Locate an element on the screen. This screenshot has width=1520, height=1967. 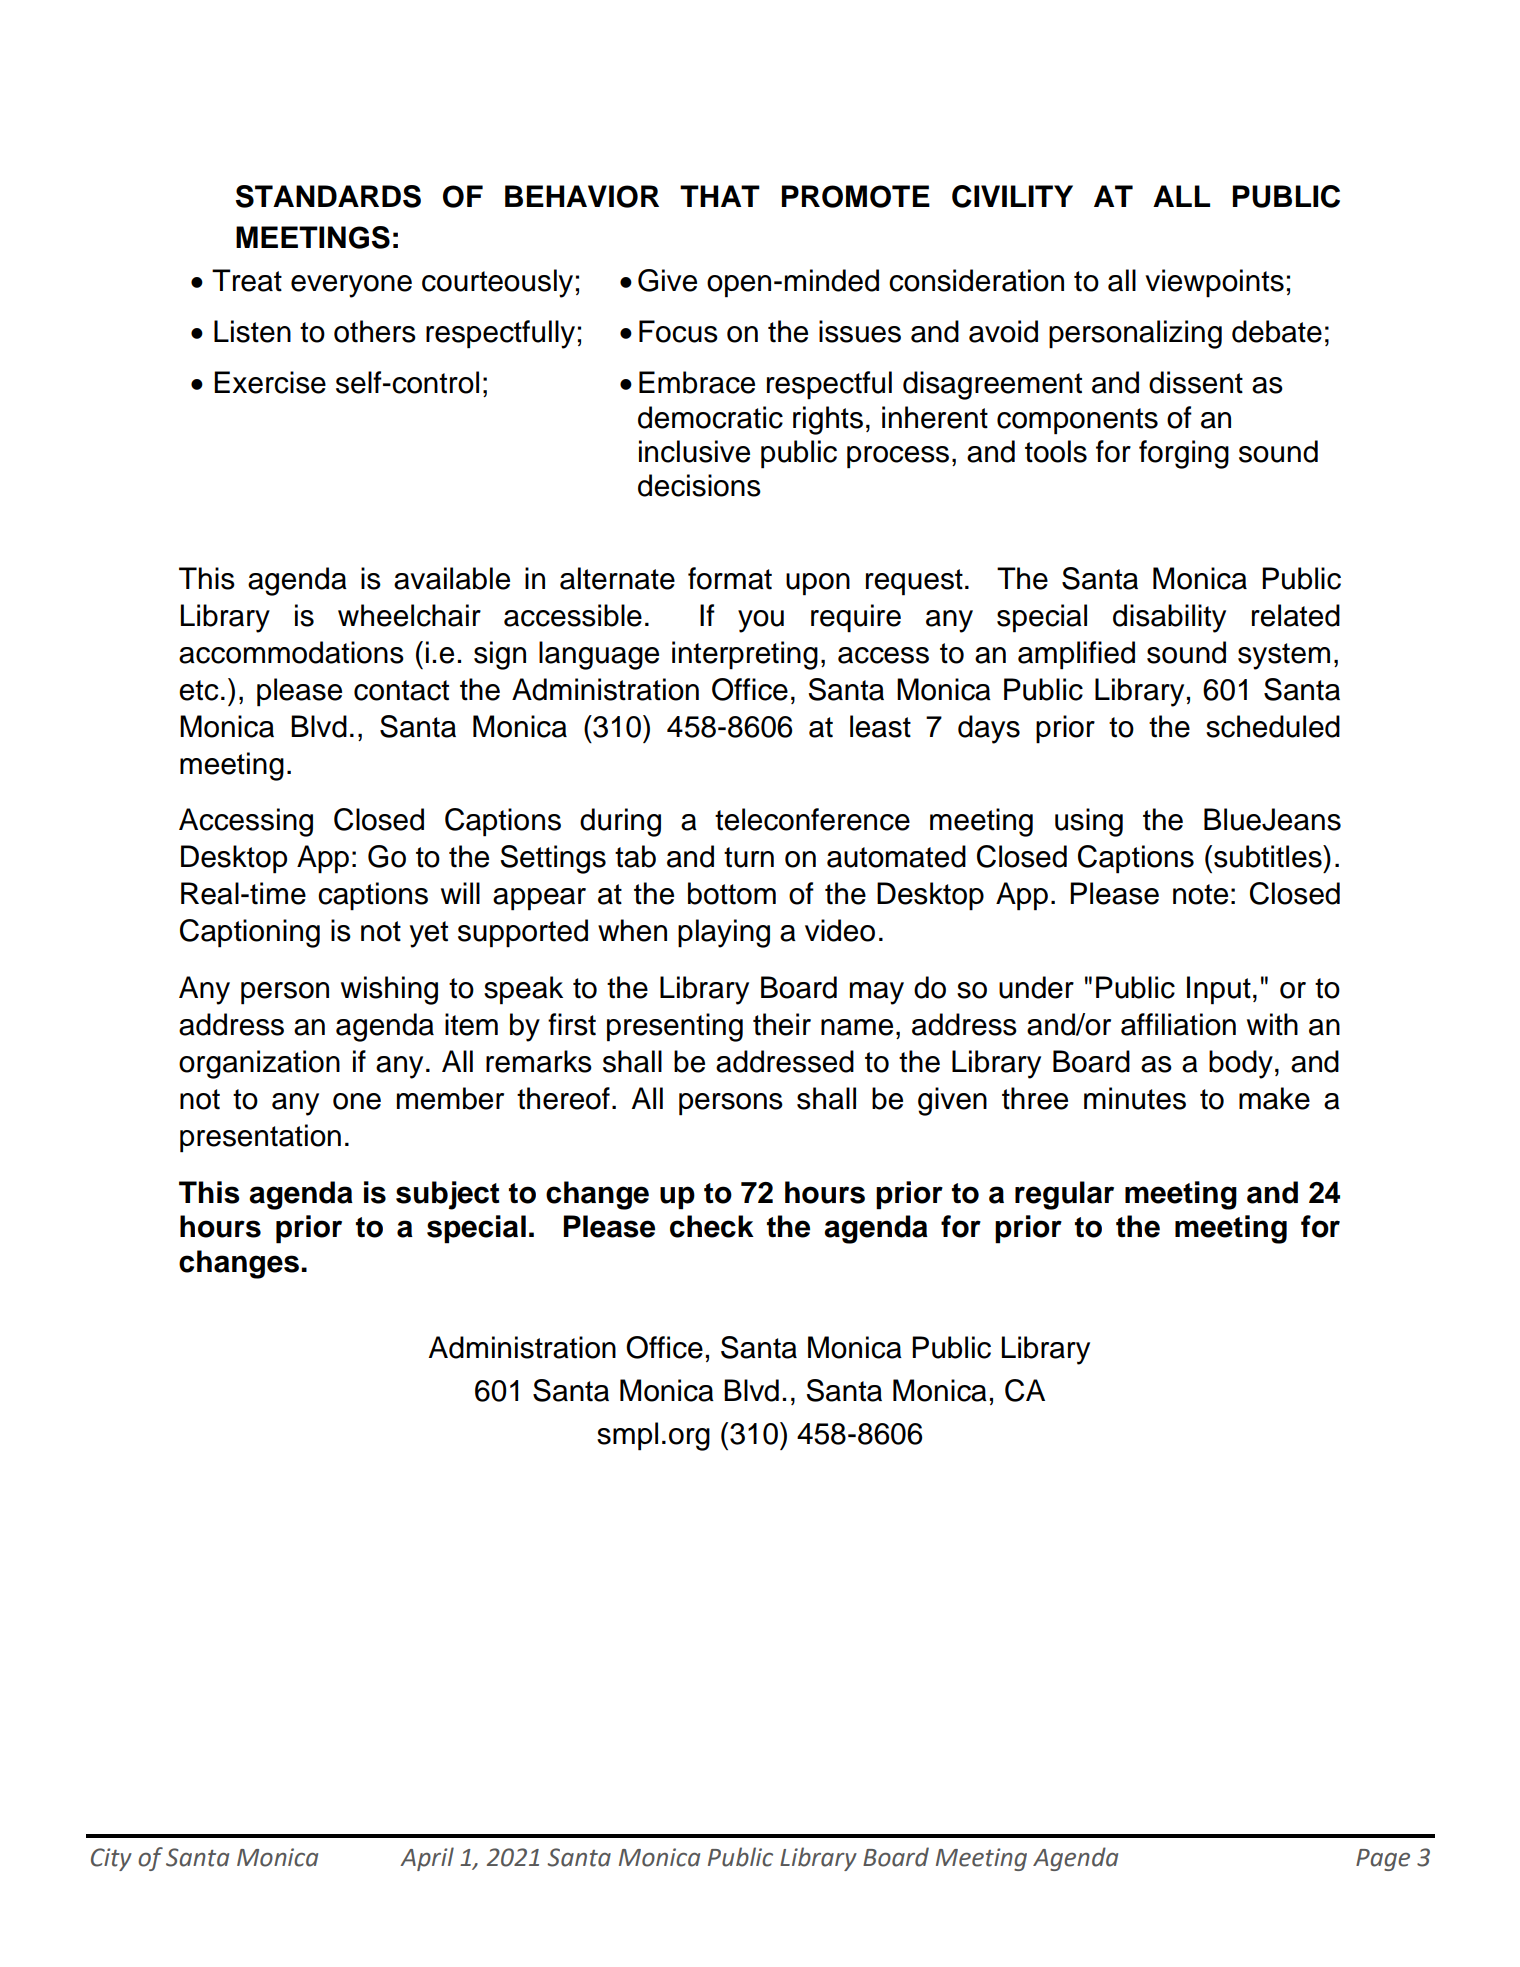
regular is located at coordinates (1064, 1195).
